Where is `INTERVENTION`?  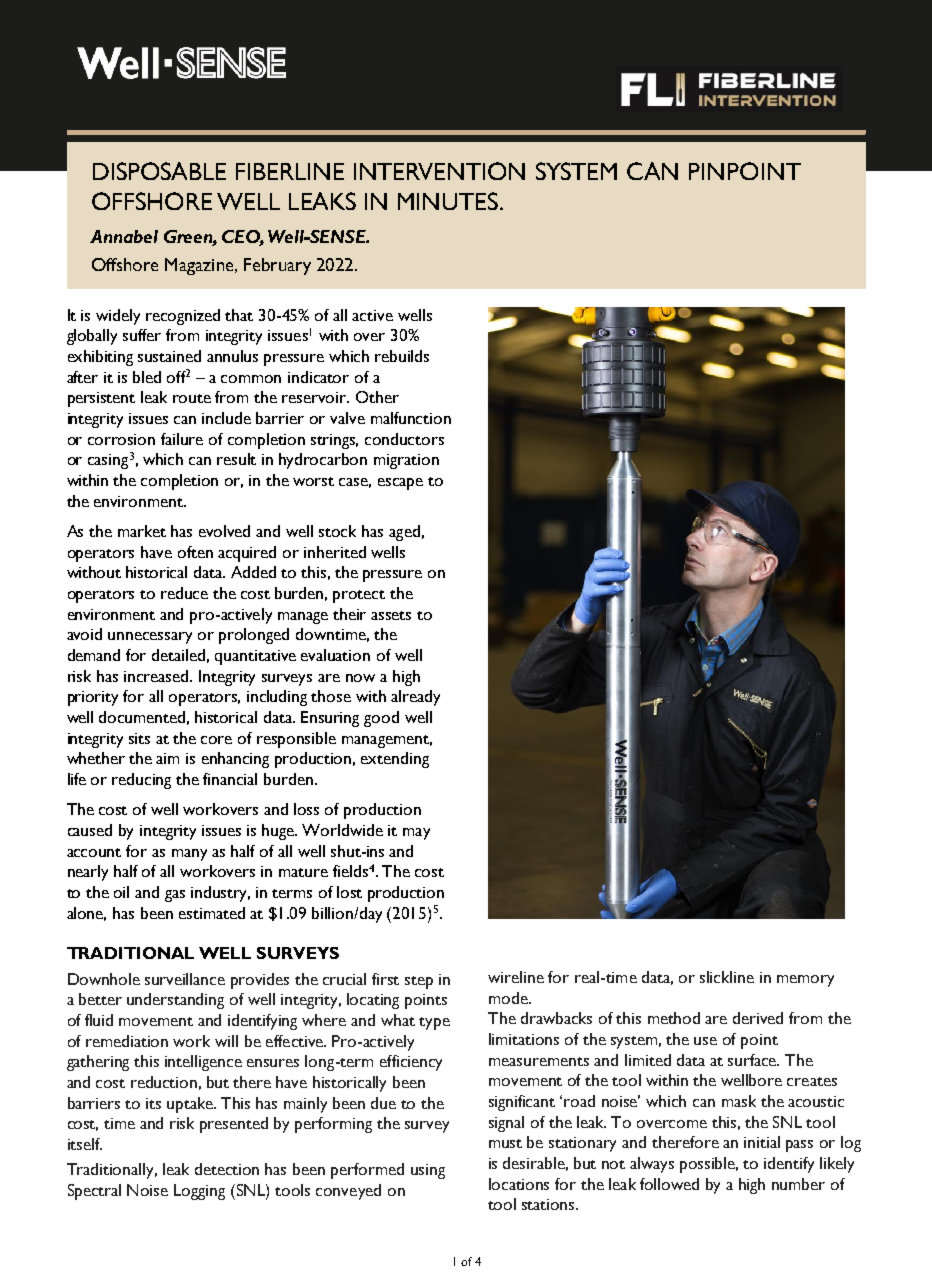
INTERVENTION is located at coordinates (439, 171).
